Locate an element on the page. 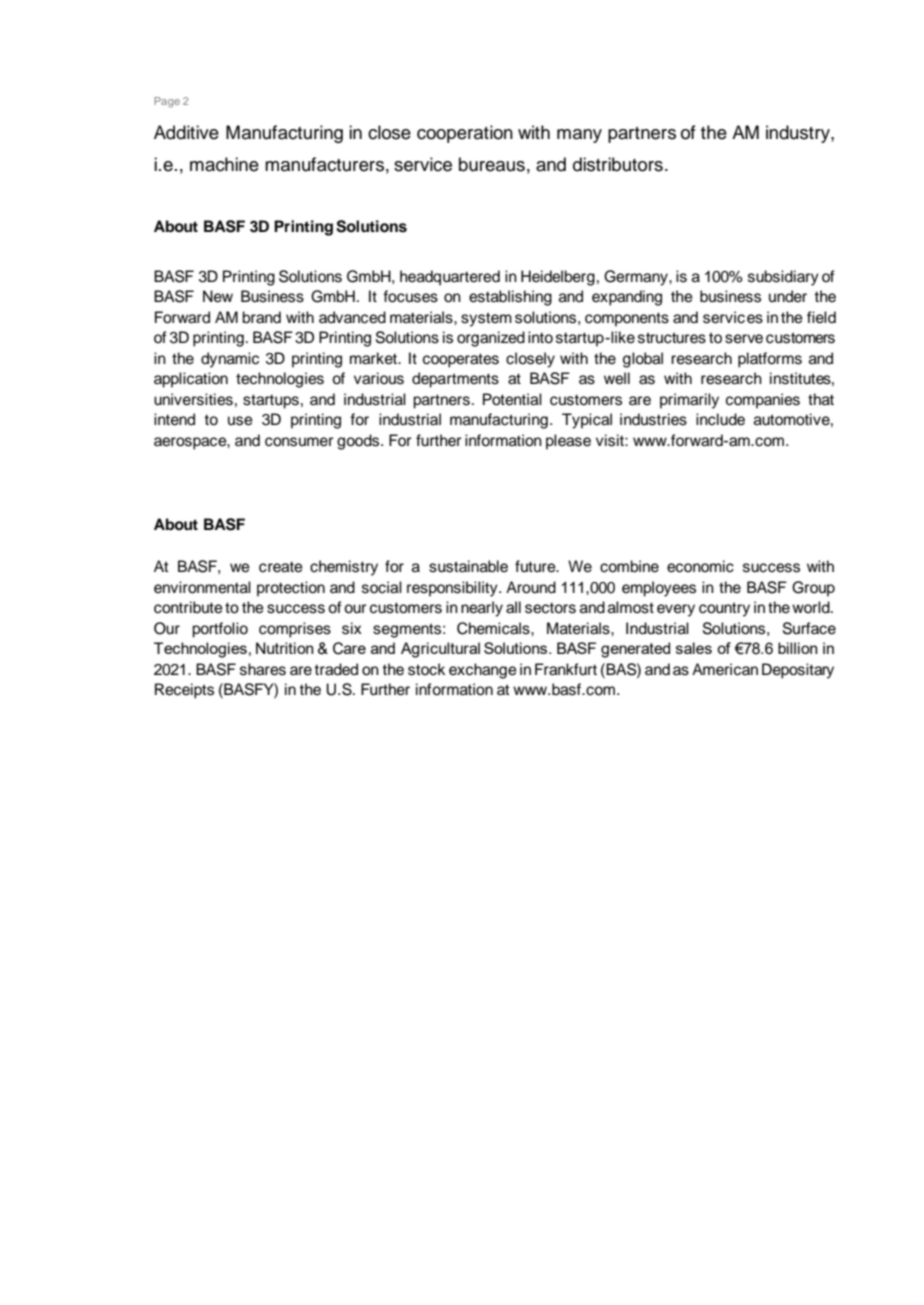 Image resolution: width=924 pixels, height=1305 pixels. universities is located at coordinates (193, 399).
